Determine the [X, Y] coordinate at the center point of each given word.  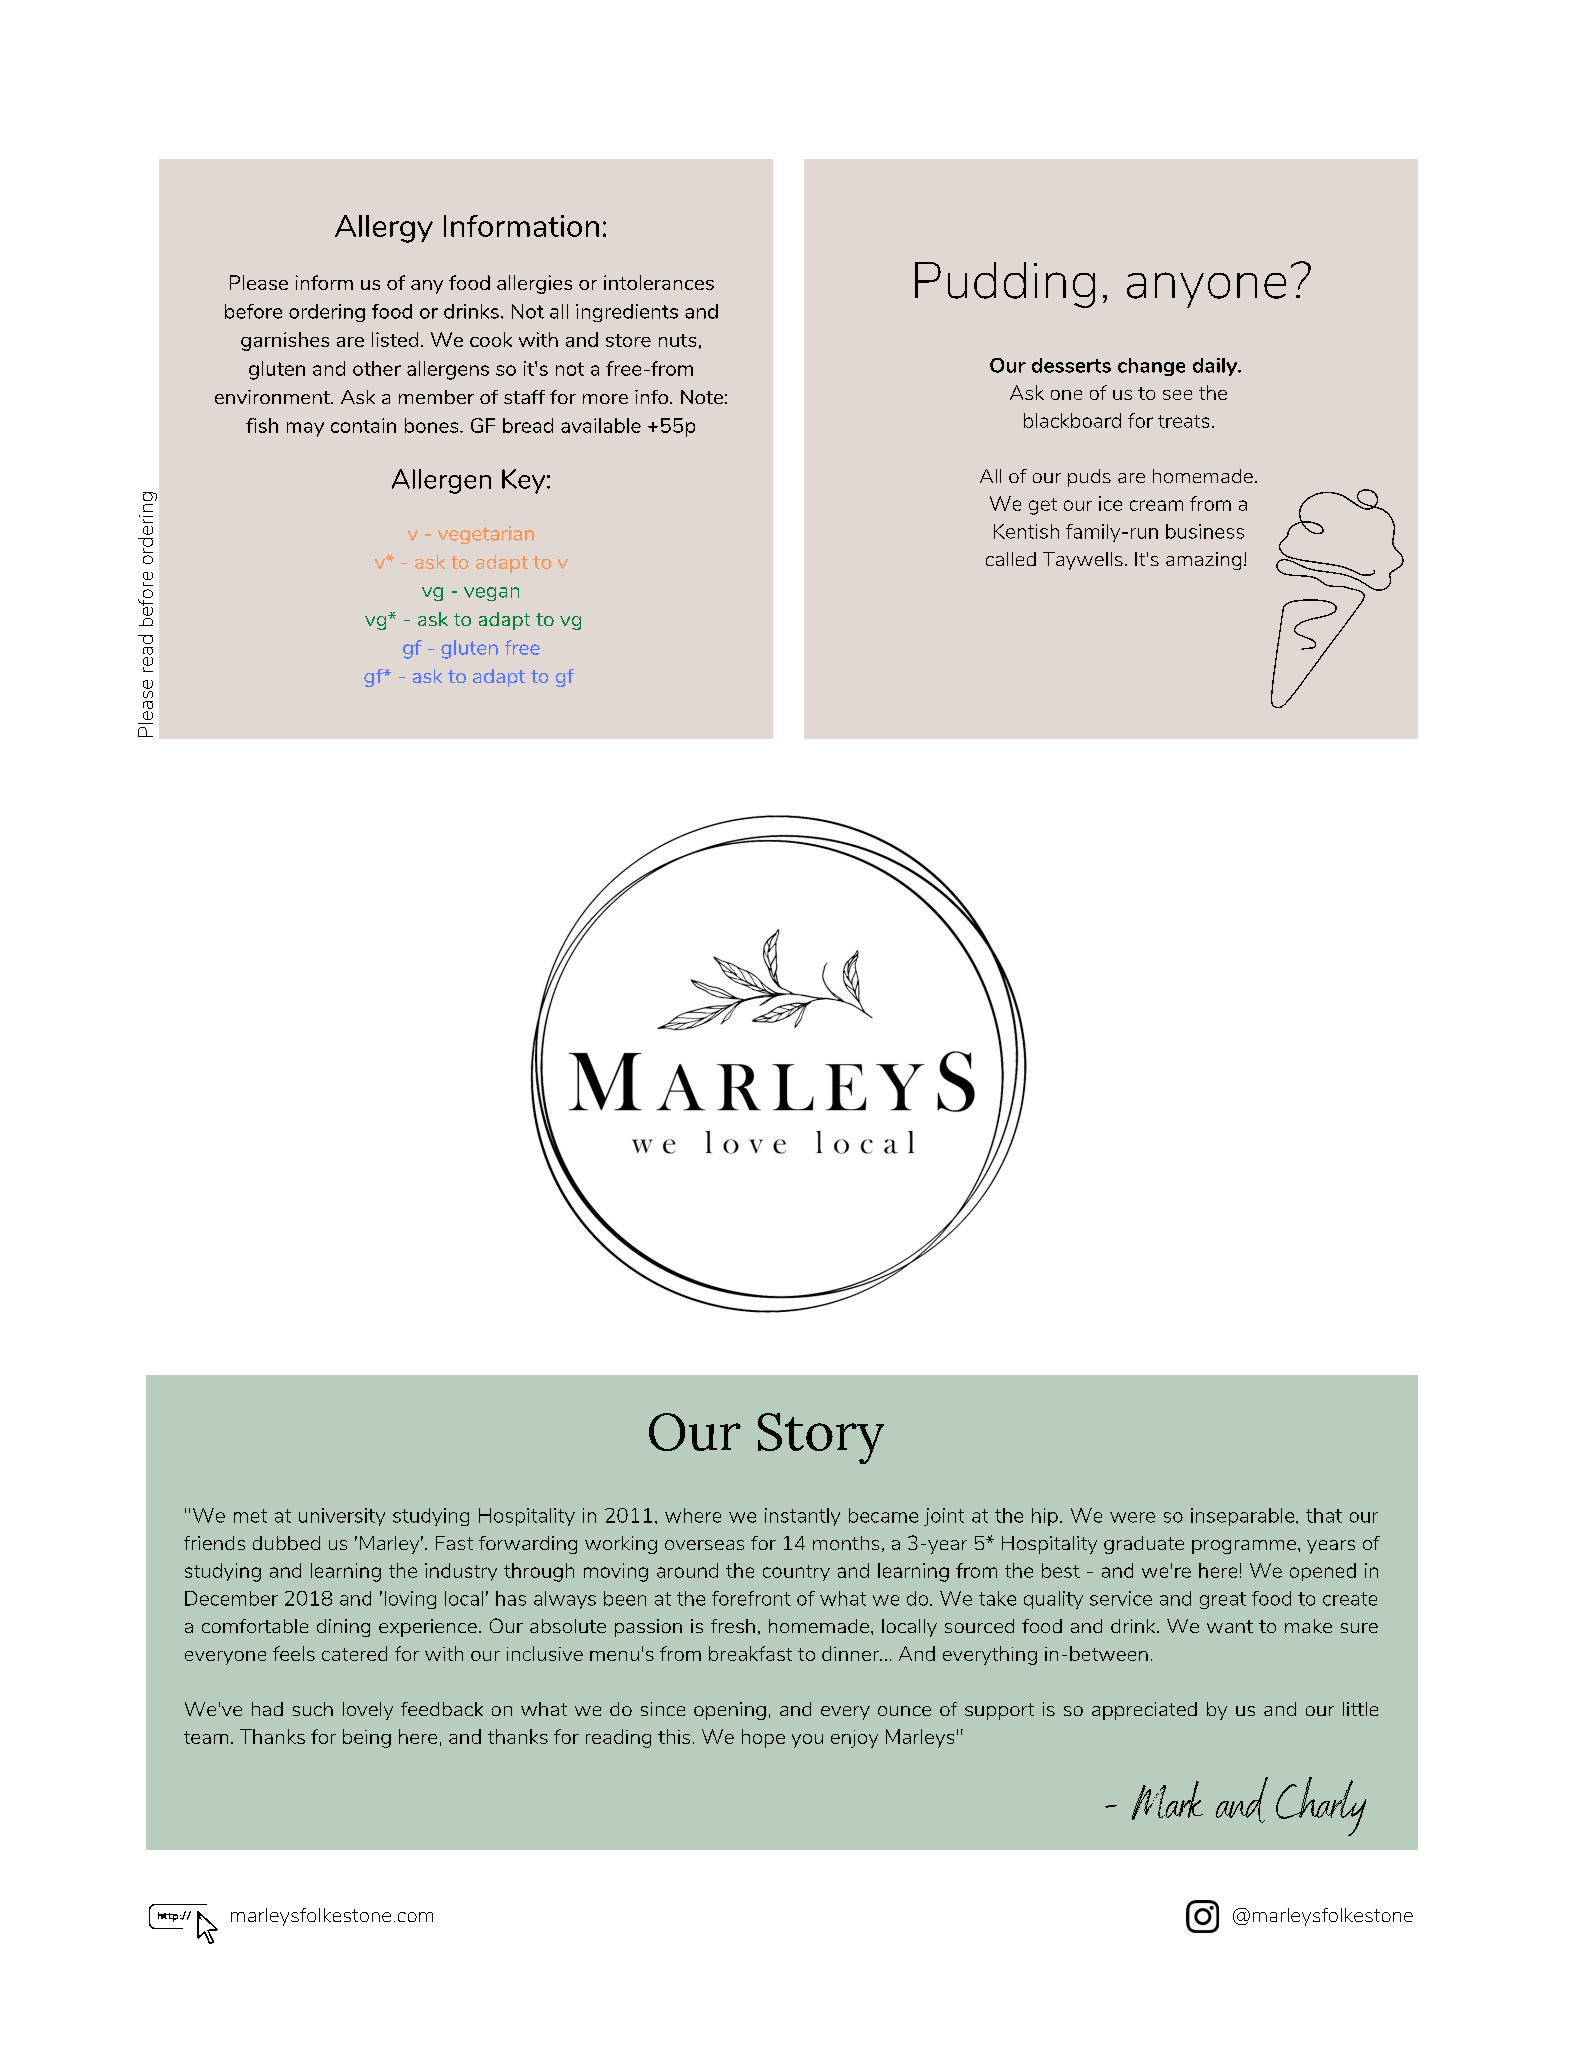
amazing [1203, 561]
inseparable [1244, 1517]
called [1011, 559]
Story [821, 1438]
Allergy [384, 229]
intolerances [659, 282]
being [367, 1738]
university [342, 1517]
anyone [1206, 290]
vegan [491, 594]
